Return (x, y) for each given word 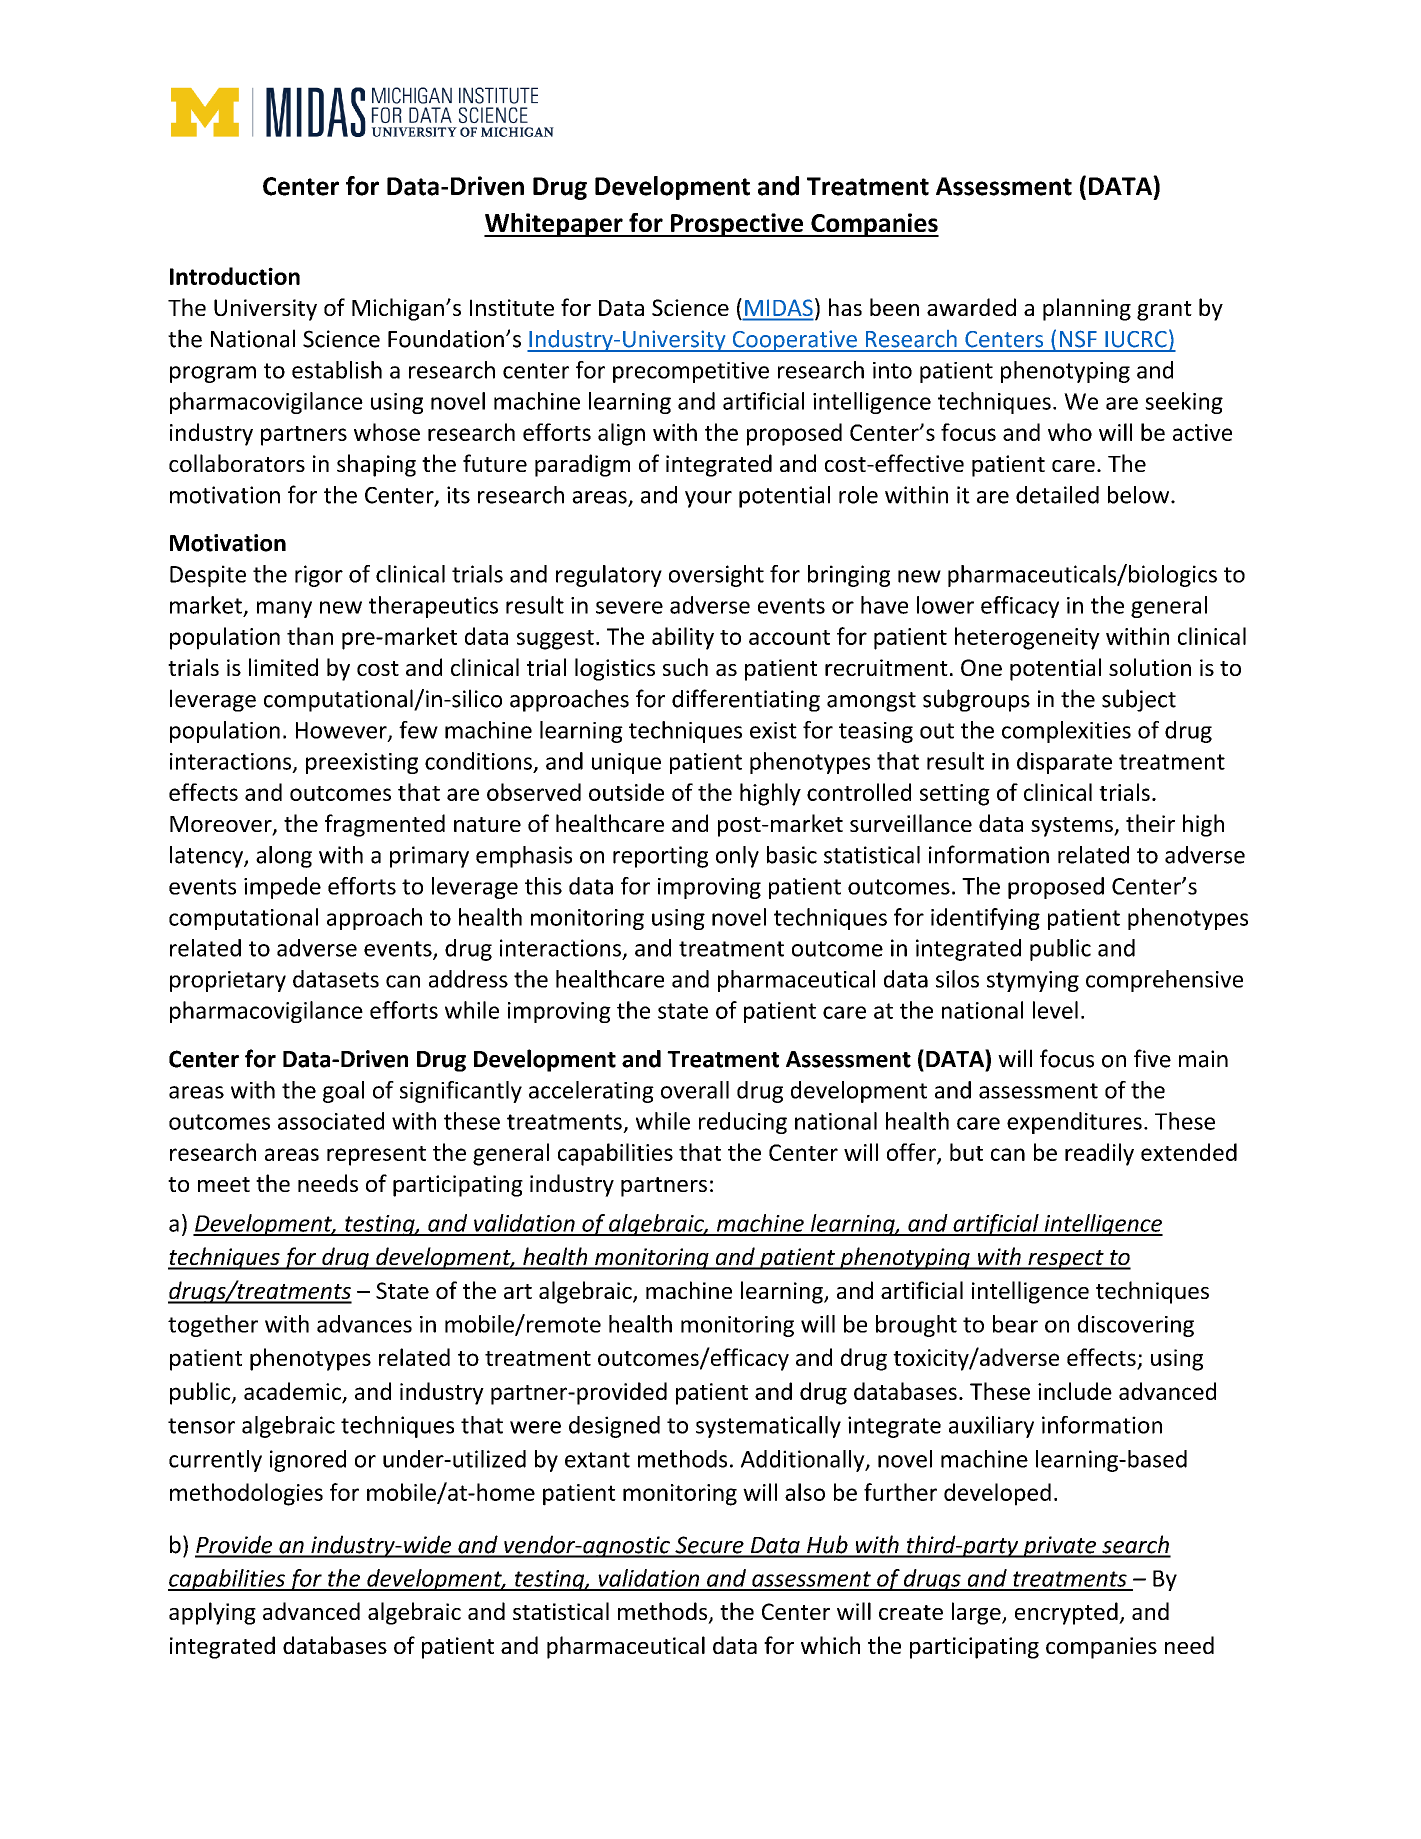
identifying (985, 919)
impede (282, 888)
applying (212, 1613)
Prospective (737, 225)
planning (1087, 309)
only (737, 857)
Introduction (235, 276)
